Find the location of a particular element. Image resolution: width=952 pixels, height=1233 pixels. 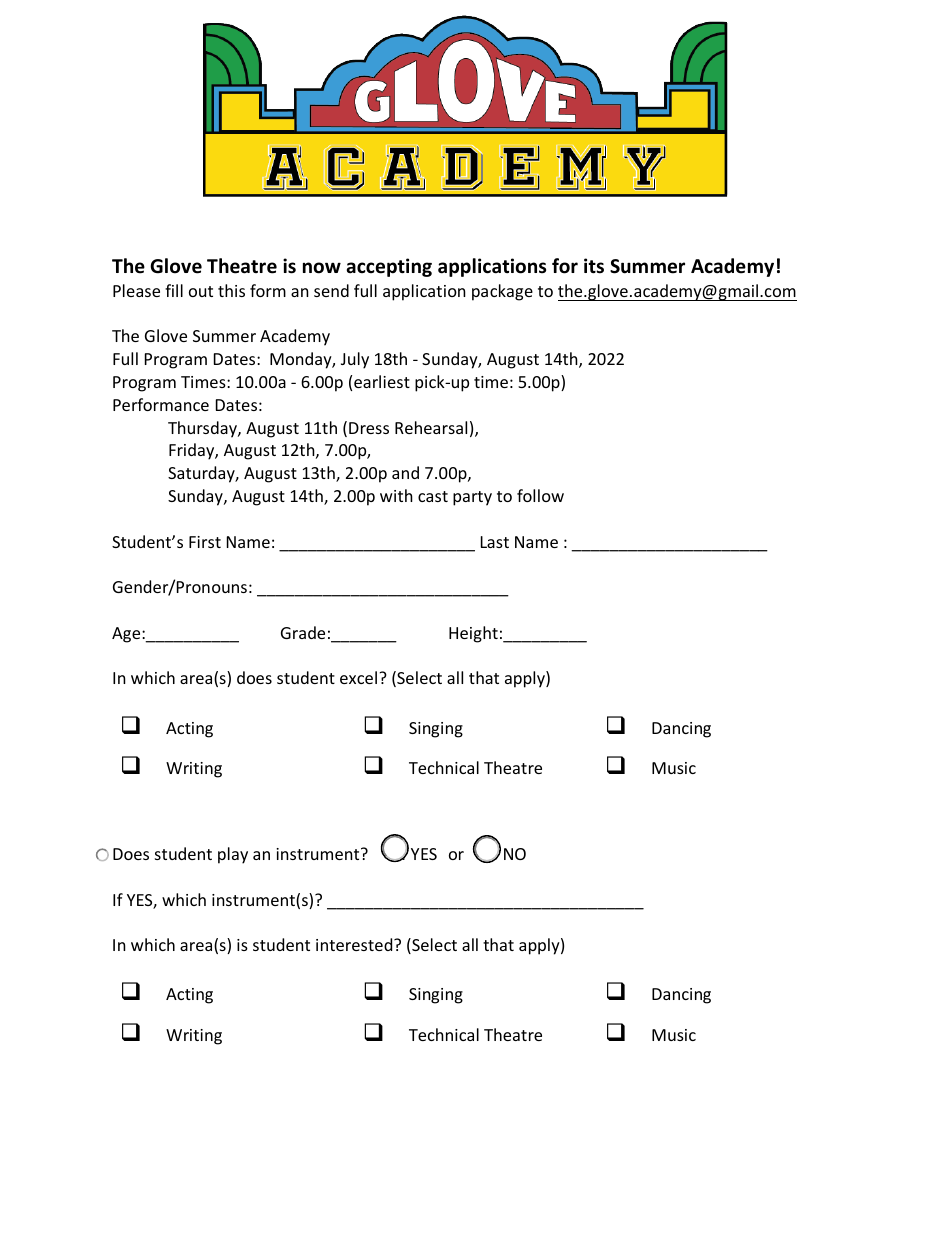

Last is located at coordinates (495, 542).
